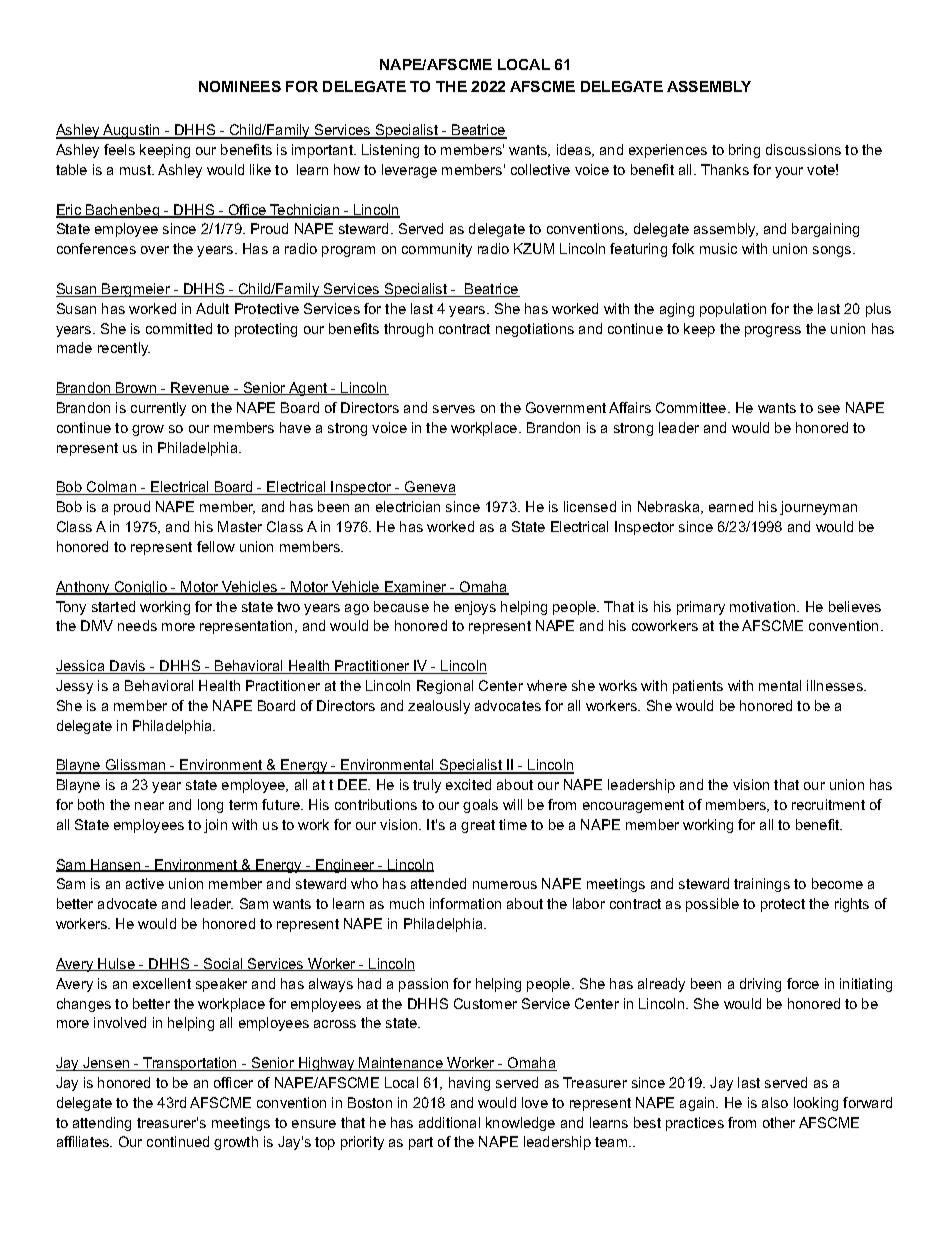 This image has height=1233, width=952. What do you see at coordinates (475, 608) in the image?
I see `enjoys` at bounding box center [475, 608].
